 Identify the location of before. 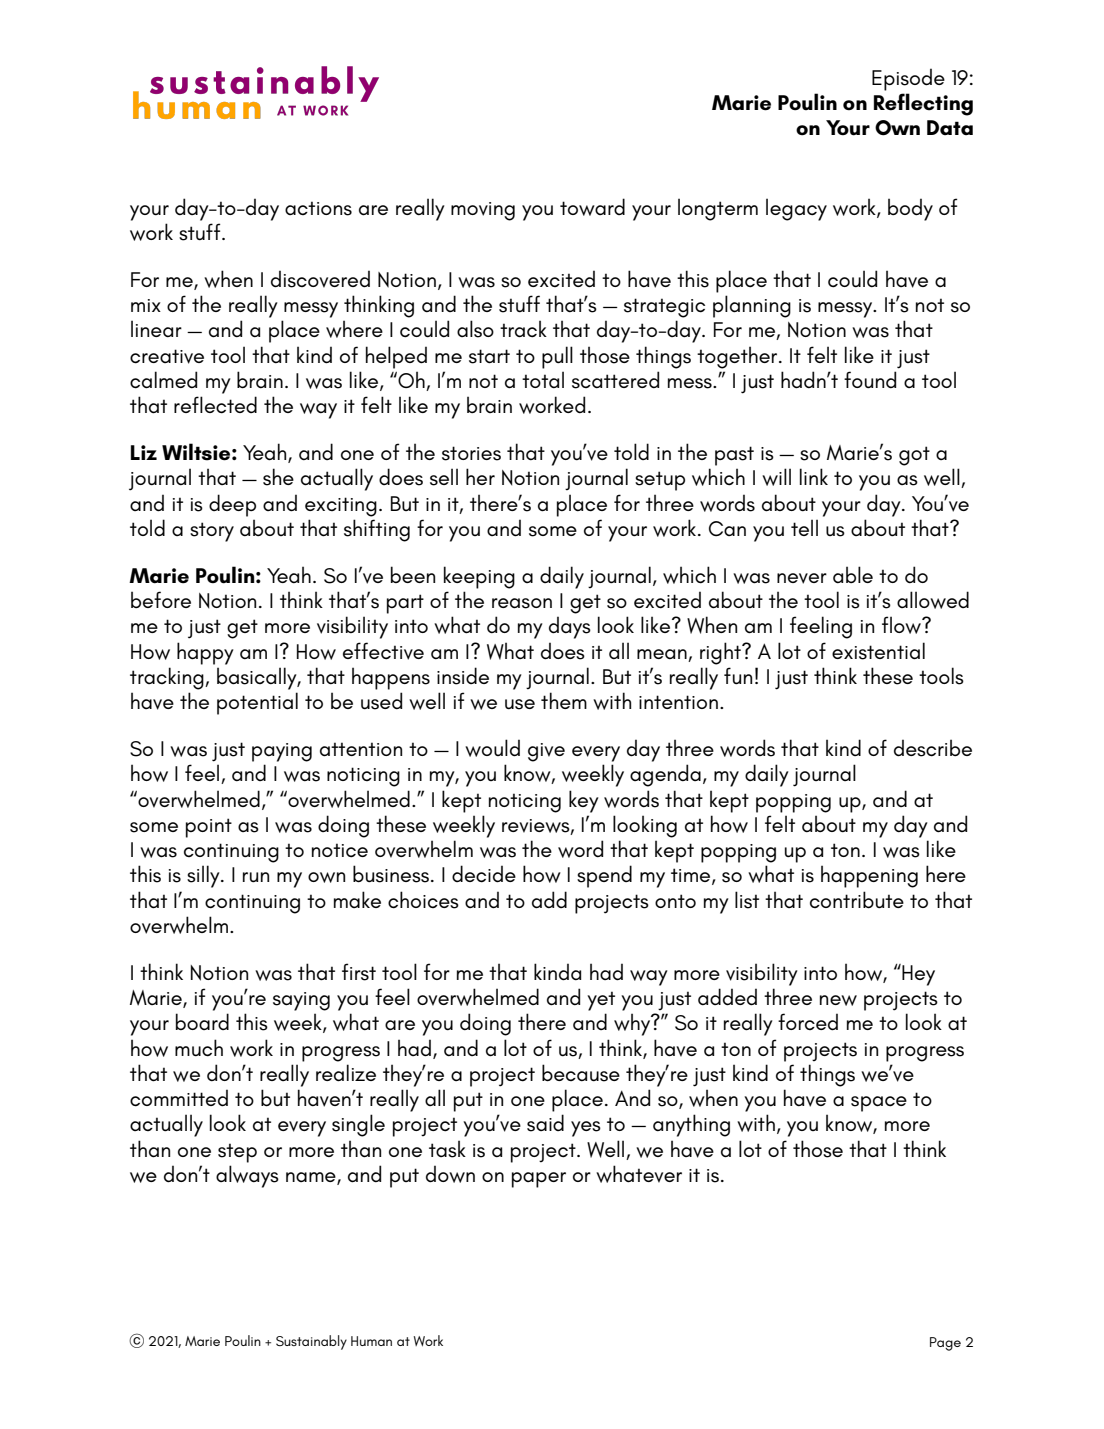
(161, 599).
